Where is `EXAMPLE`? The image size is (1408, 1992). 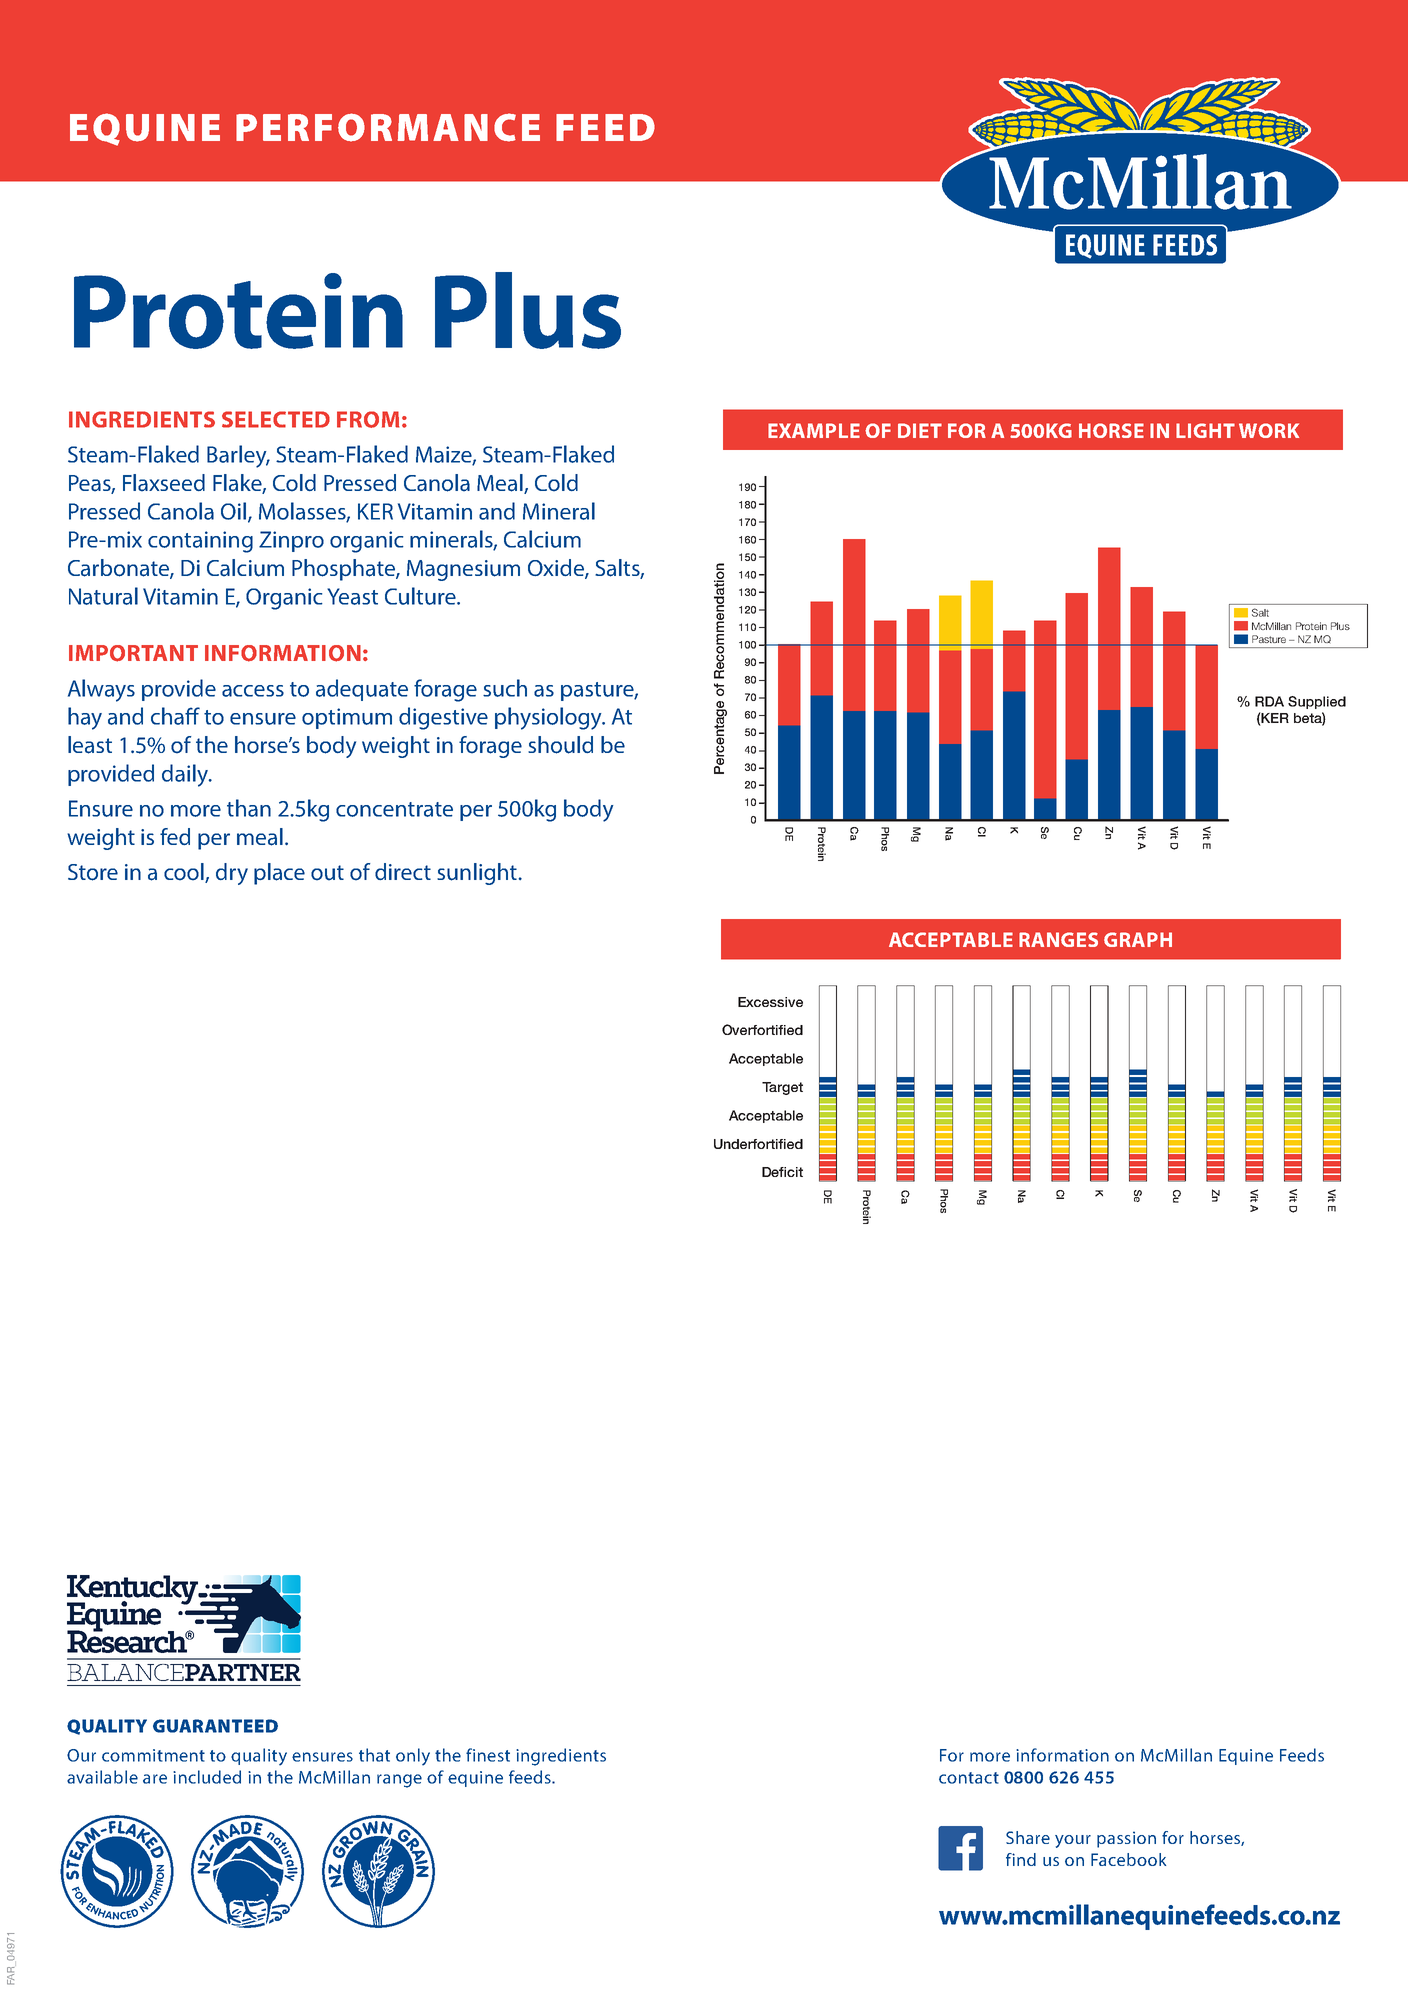
EXAMPLE is located at coordinates (814, 430).
